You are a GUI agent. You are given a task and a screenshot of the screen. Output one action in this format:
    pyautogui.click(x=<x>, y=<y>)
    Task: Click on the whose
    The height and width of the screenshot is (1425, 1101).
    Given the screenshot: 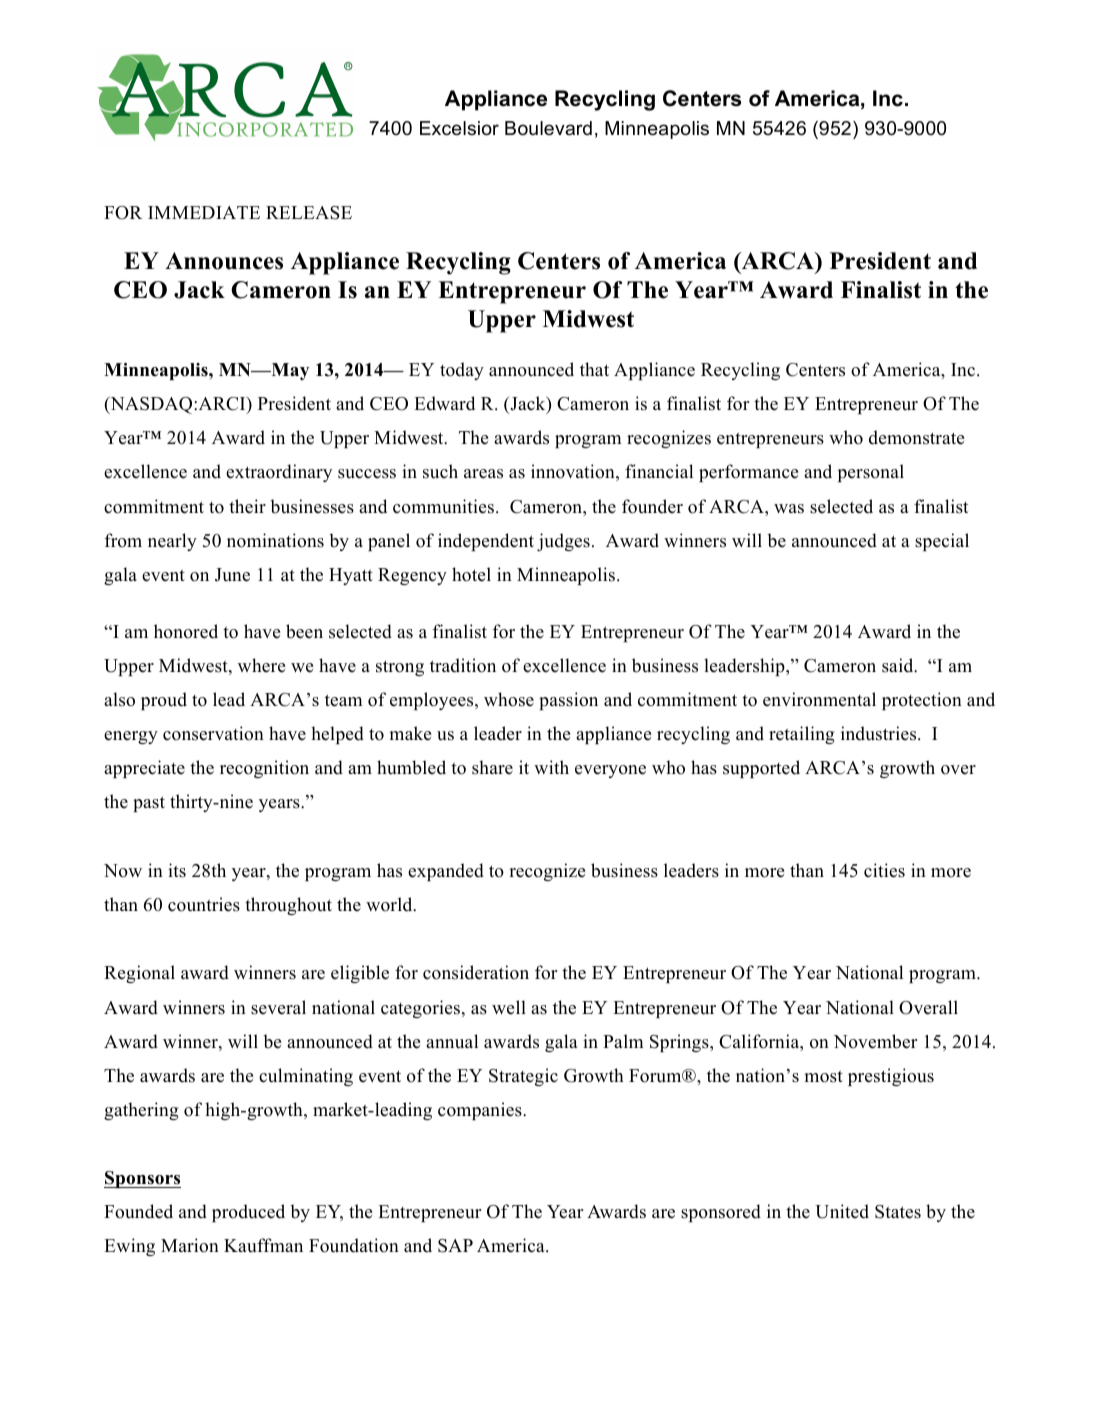 What is the action you would take?
    pyautogui.click(x=509, y=699)
